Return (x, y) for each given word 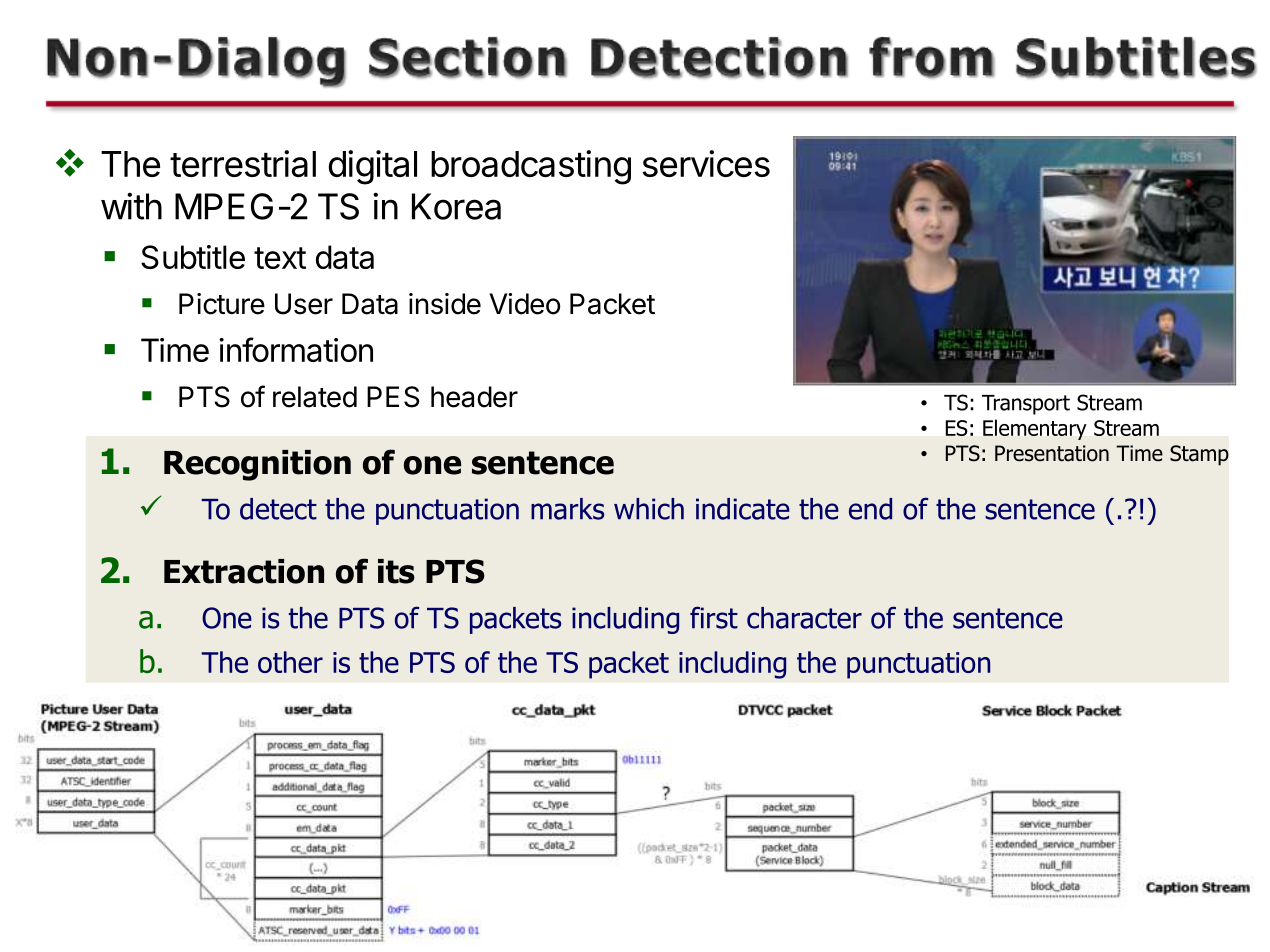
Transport (1026, 405)
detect (278, 509)
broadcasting (531, 167)
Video (524, 304)
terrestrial (243, 163)
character (804, 618)
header (474, 397)
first (714, 617)
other (290, 662)
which (649, 509)
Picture (222, 304)
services (706, 163)
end (870, 509)
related (315, 397)
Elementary (1035, 429)
